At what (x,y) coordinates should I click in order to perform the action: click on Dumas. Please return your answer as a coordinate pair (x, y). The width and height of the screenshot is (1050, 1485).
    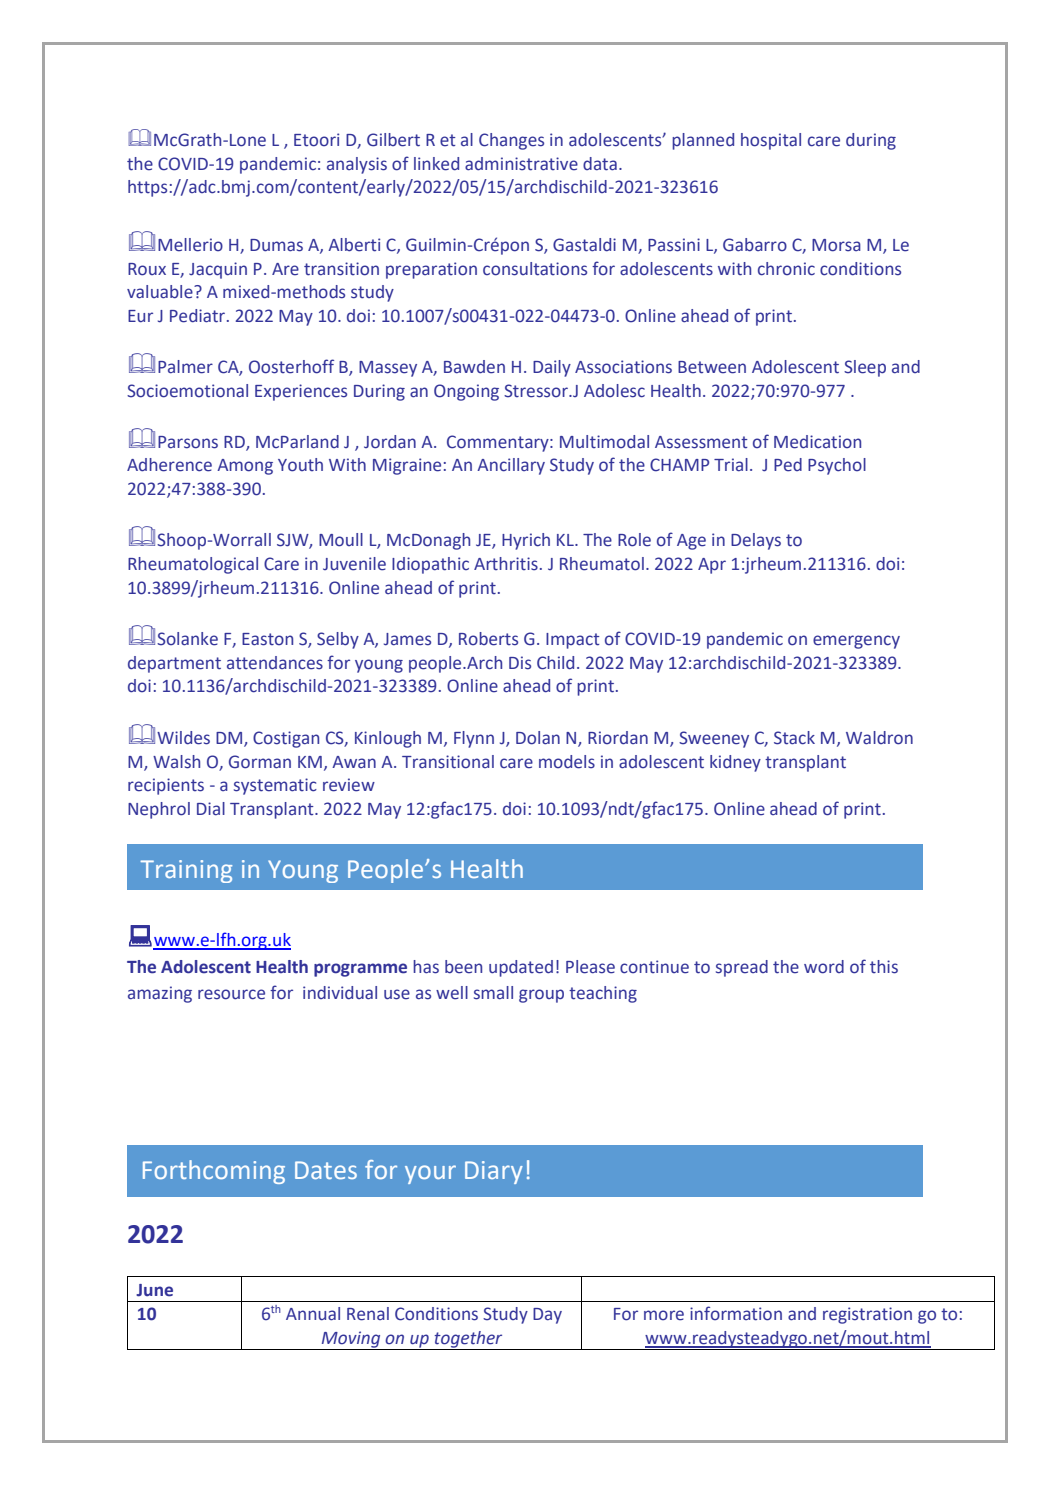
    Looking at the image, I should click on (276, 245).
